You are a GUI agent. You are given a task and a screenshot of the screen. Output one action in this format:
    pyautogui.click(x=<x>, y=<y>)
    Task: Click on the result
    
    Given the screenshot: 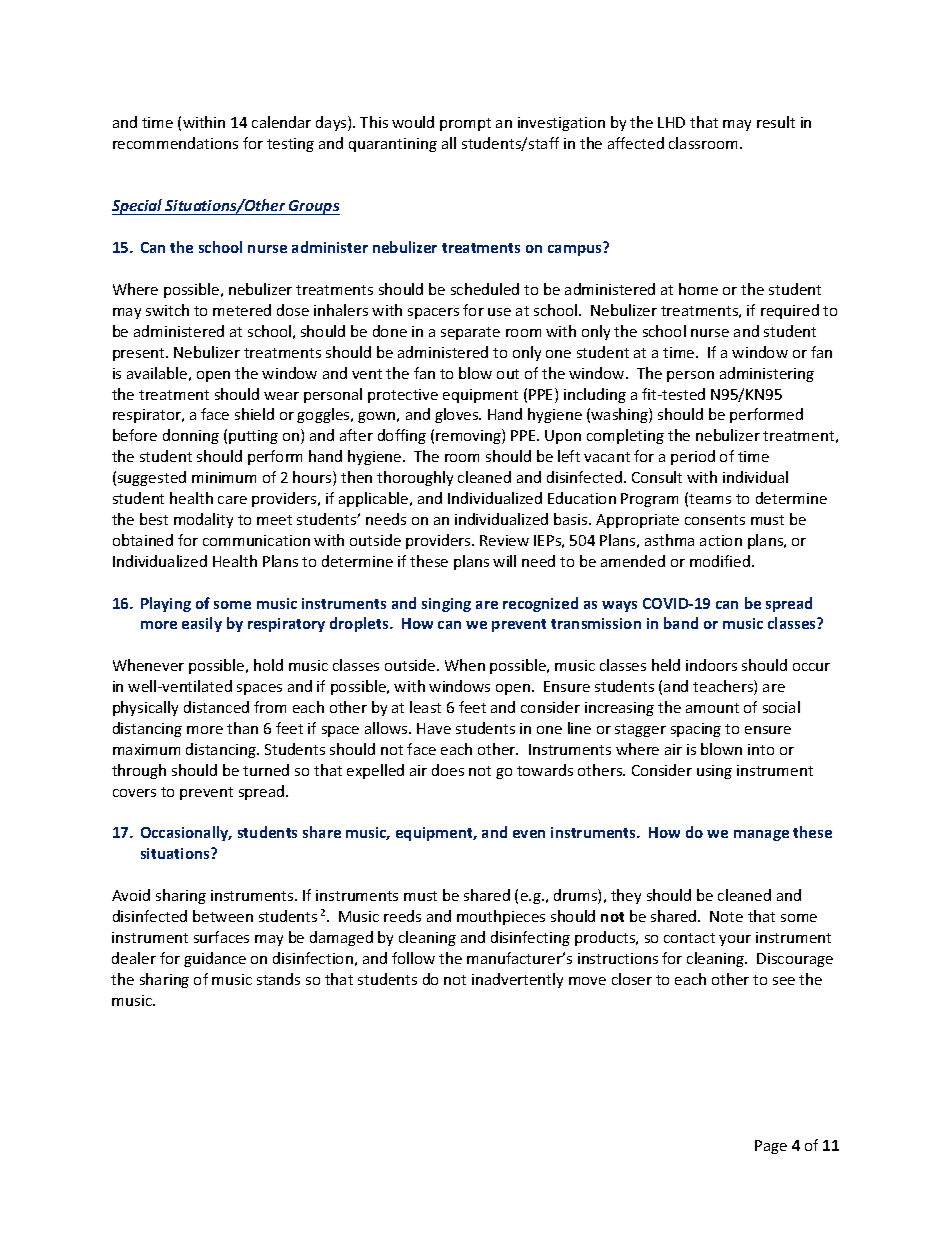 What is the action you would take?
    pyautogui.click(x=776, y=122)
